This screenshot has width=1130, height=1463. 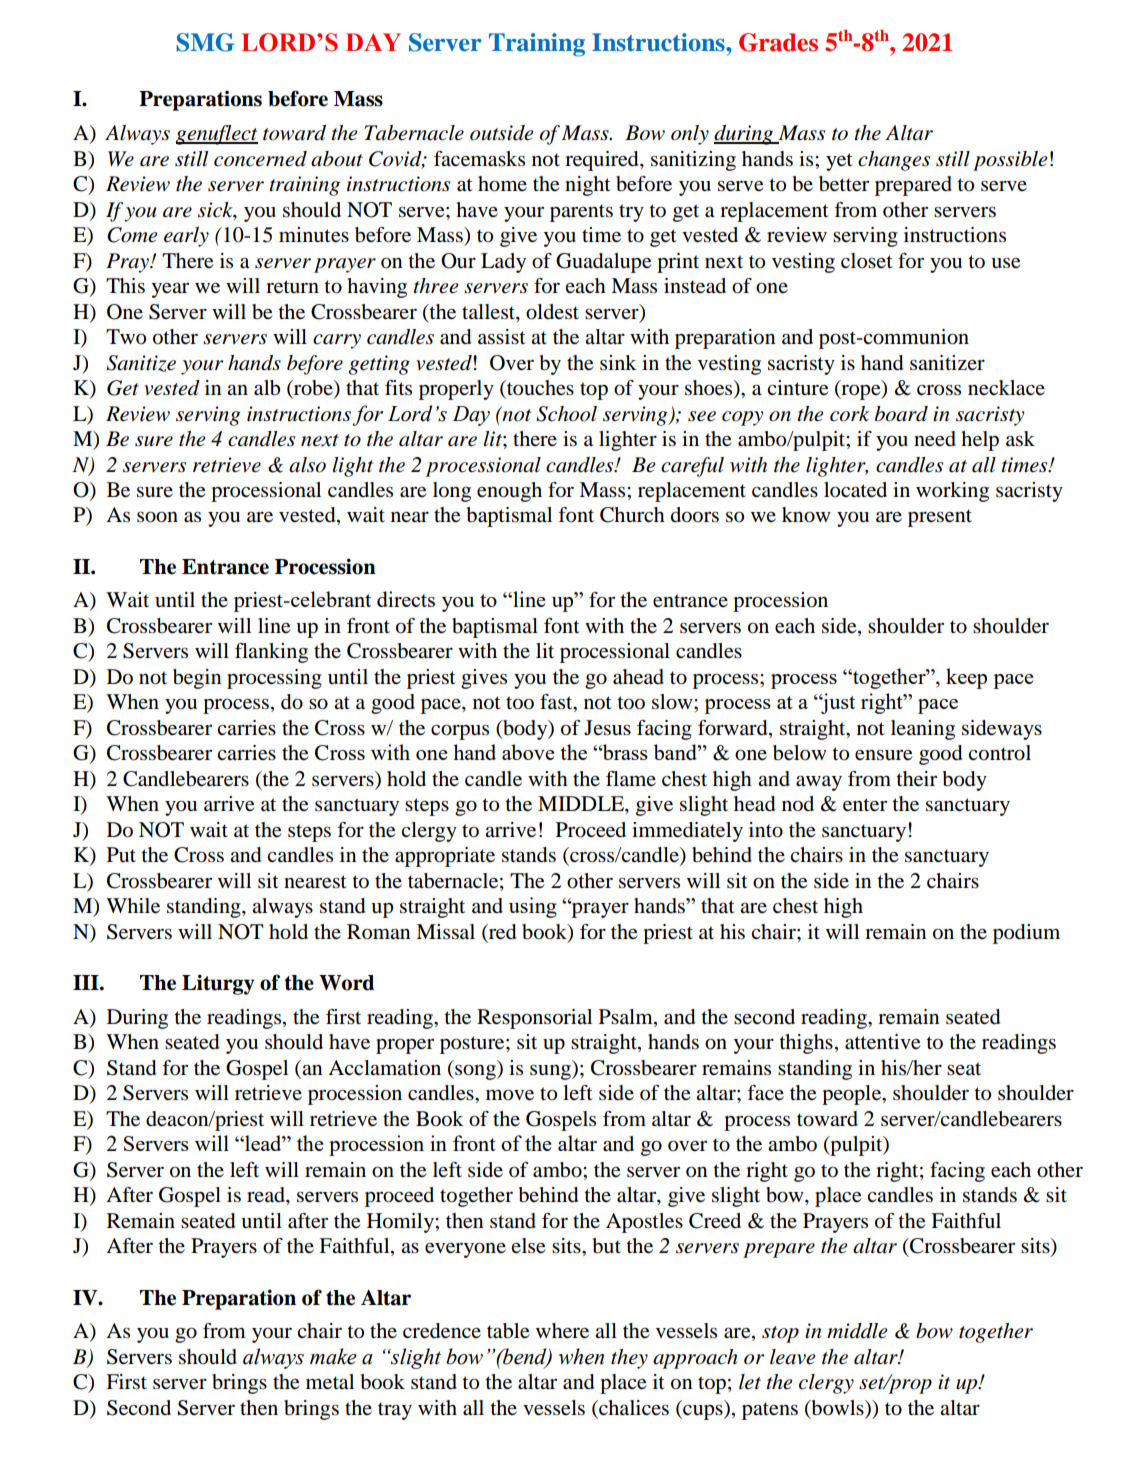 What do you see at coordinates (837, 1408) in the screenshot?
I see `bowls` at bounding box center [837, 1408].
